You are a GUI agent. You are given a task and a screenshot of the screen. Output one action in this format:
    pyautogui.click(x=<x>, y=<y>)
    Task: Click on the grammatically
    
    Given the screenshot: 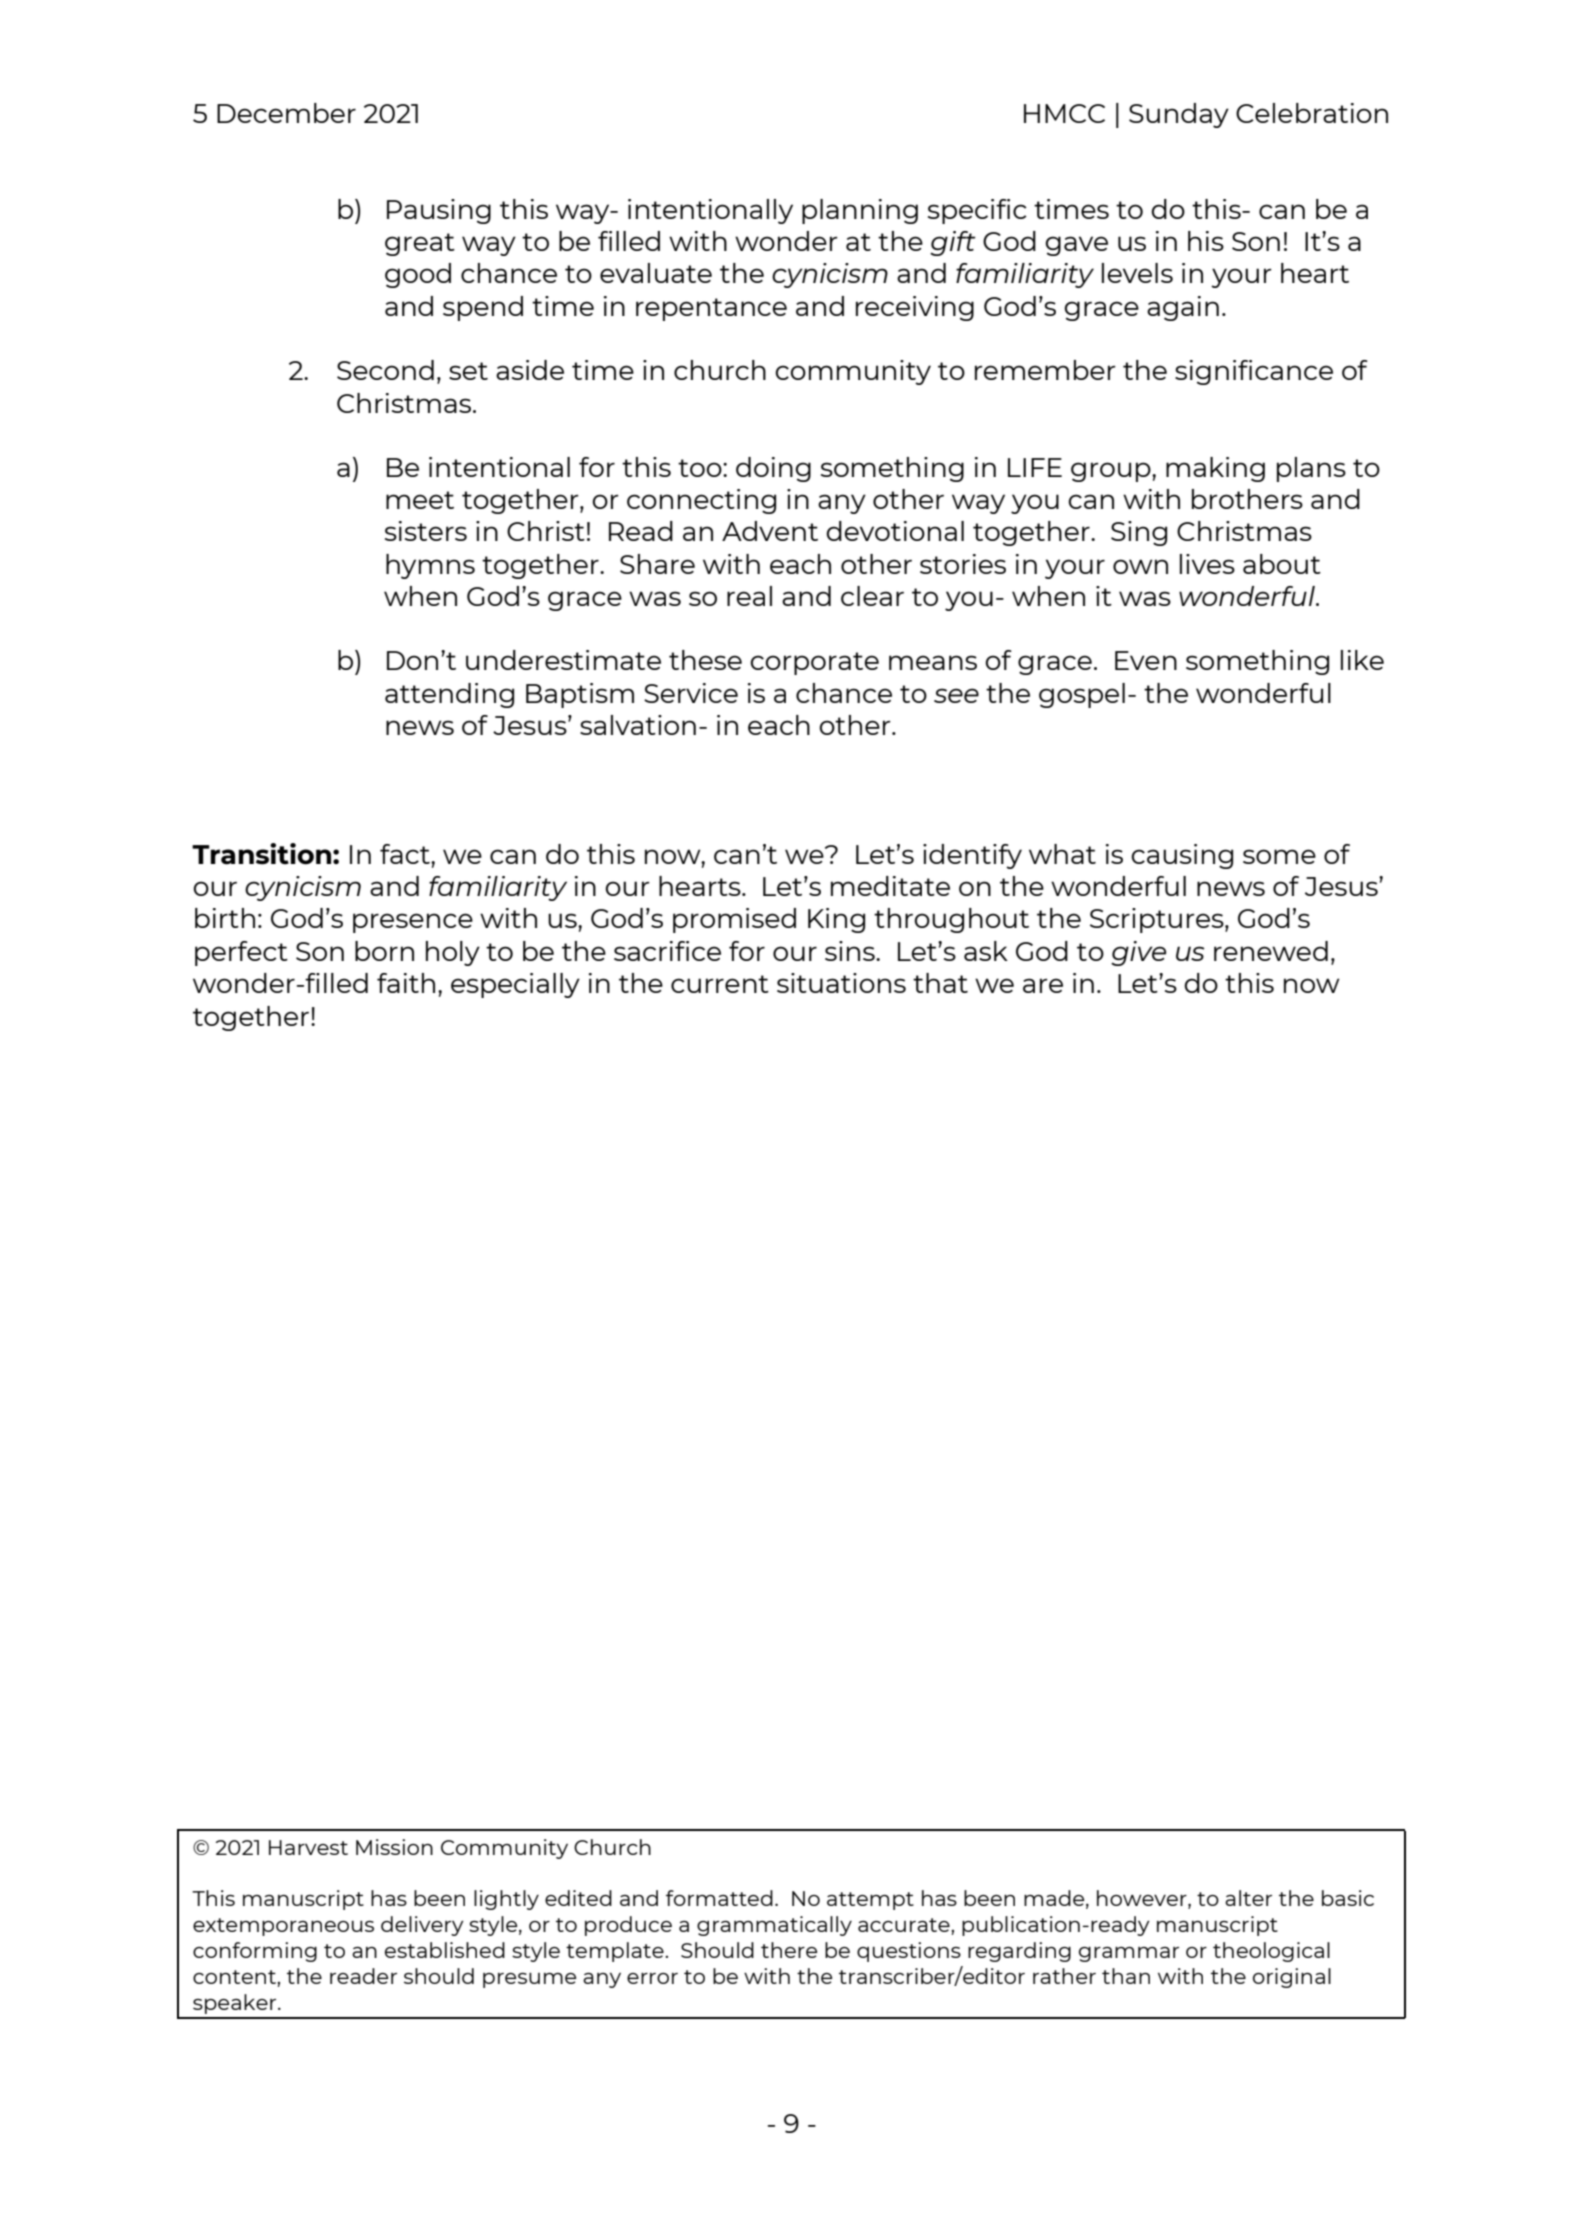 What is the action you would take?
    pyautogui.click(x=774, y=1926)
